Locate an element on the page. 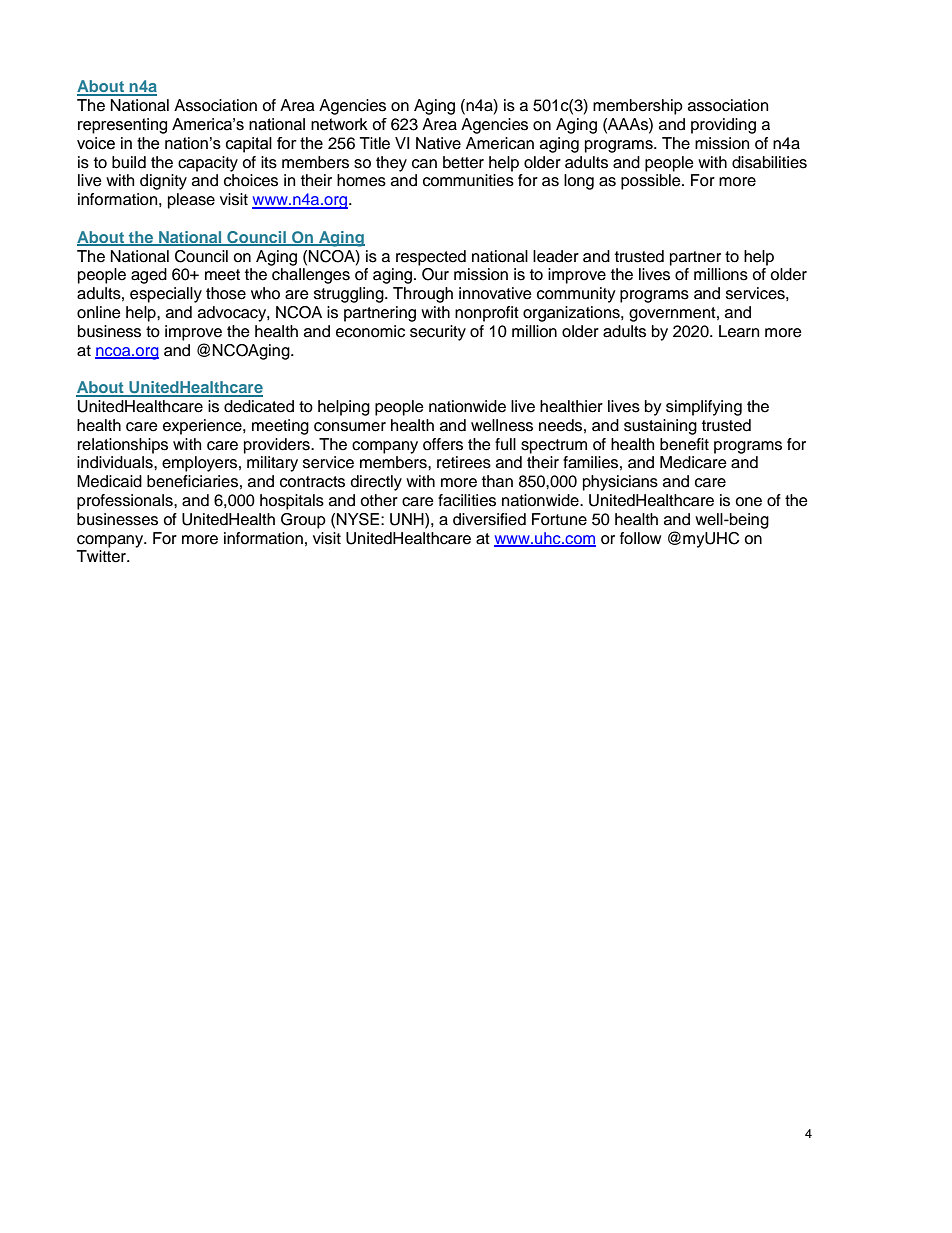  retirees is located at coordinates (464, 462).
